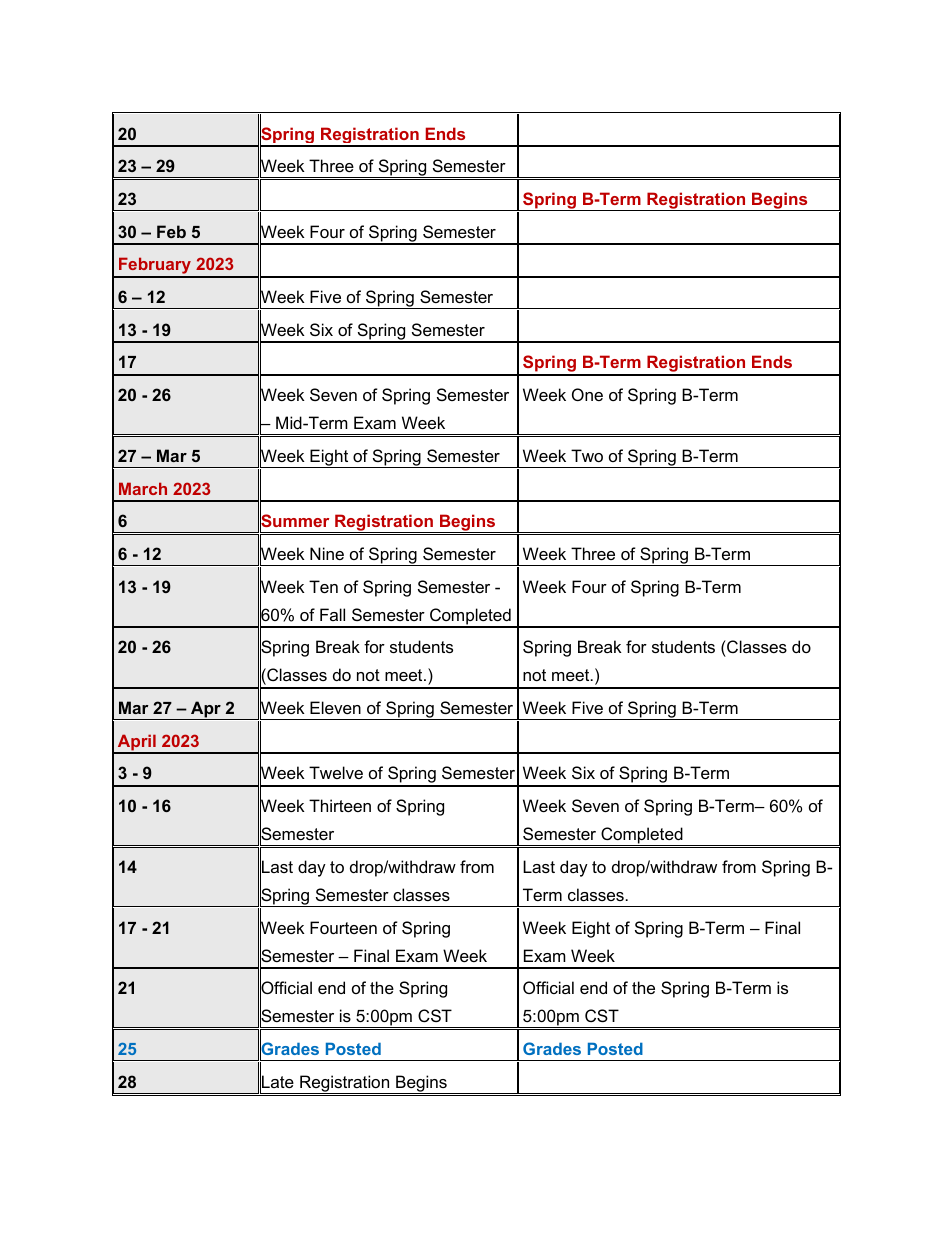 Image resolution: width=952 pixels, height=1233 pixels. I want to click on Two, so click(587, 455).
